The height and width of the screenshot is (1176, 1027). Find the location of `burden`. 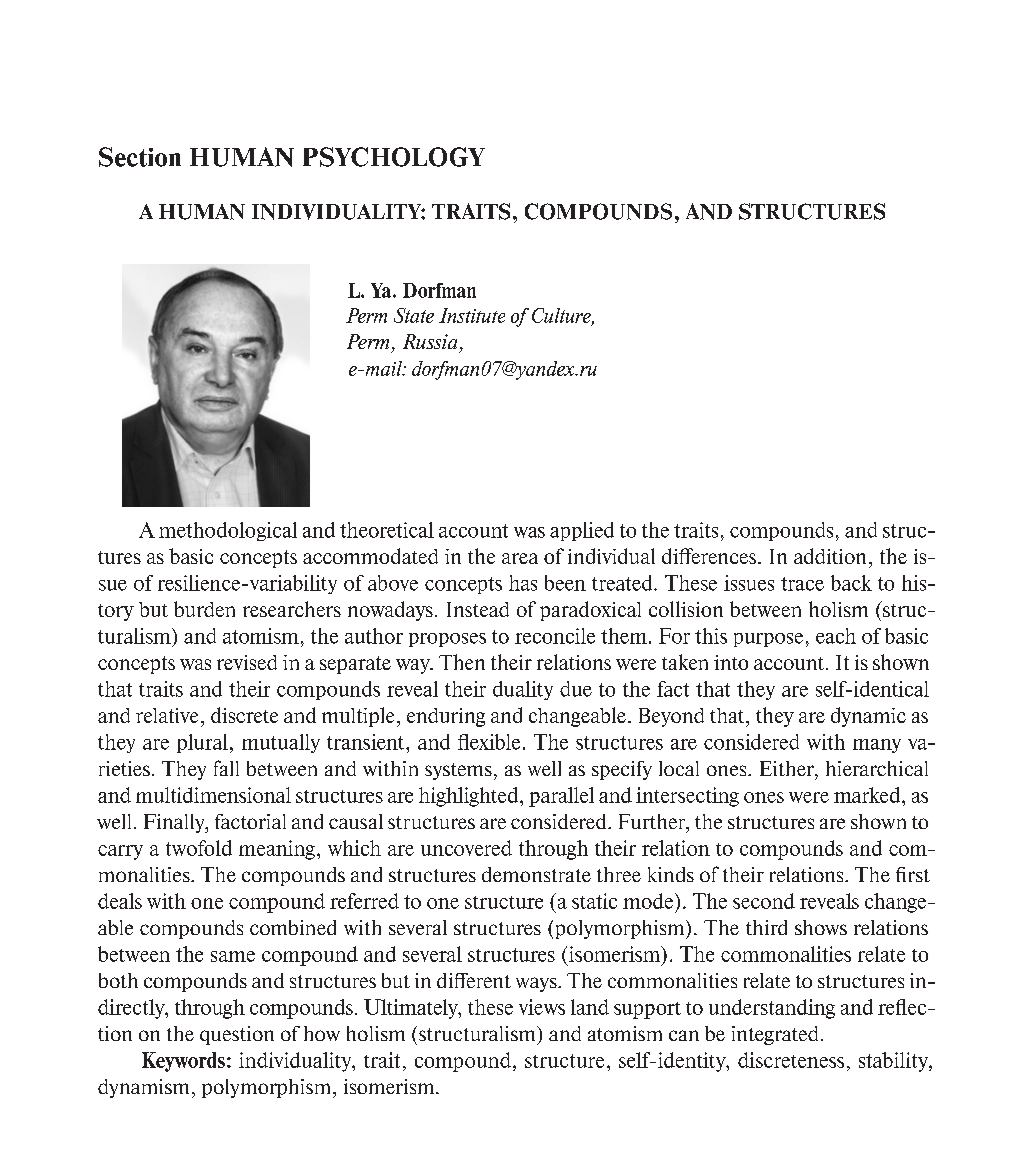

burden is located at coordinates (204, 609).
